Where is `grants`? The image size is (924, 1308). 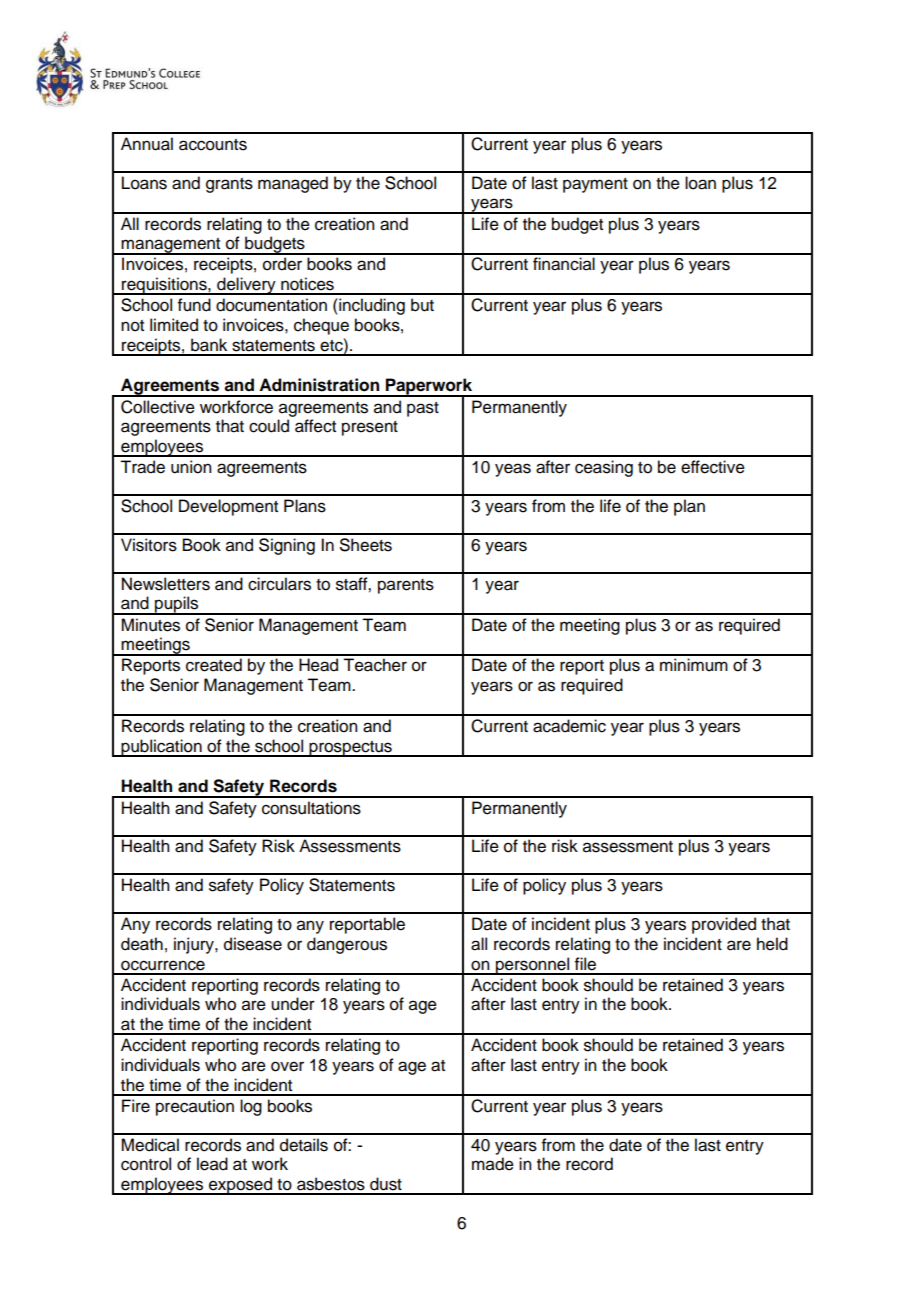
grants is located at coordinates (229, 185).
